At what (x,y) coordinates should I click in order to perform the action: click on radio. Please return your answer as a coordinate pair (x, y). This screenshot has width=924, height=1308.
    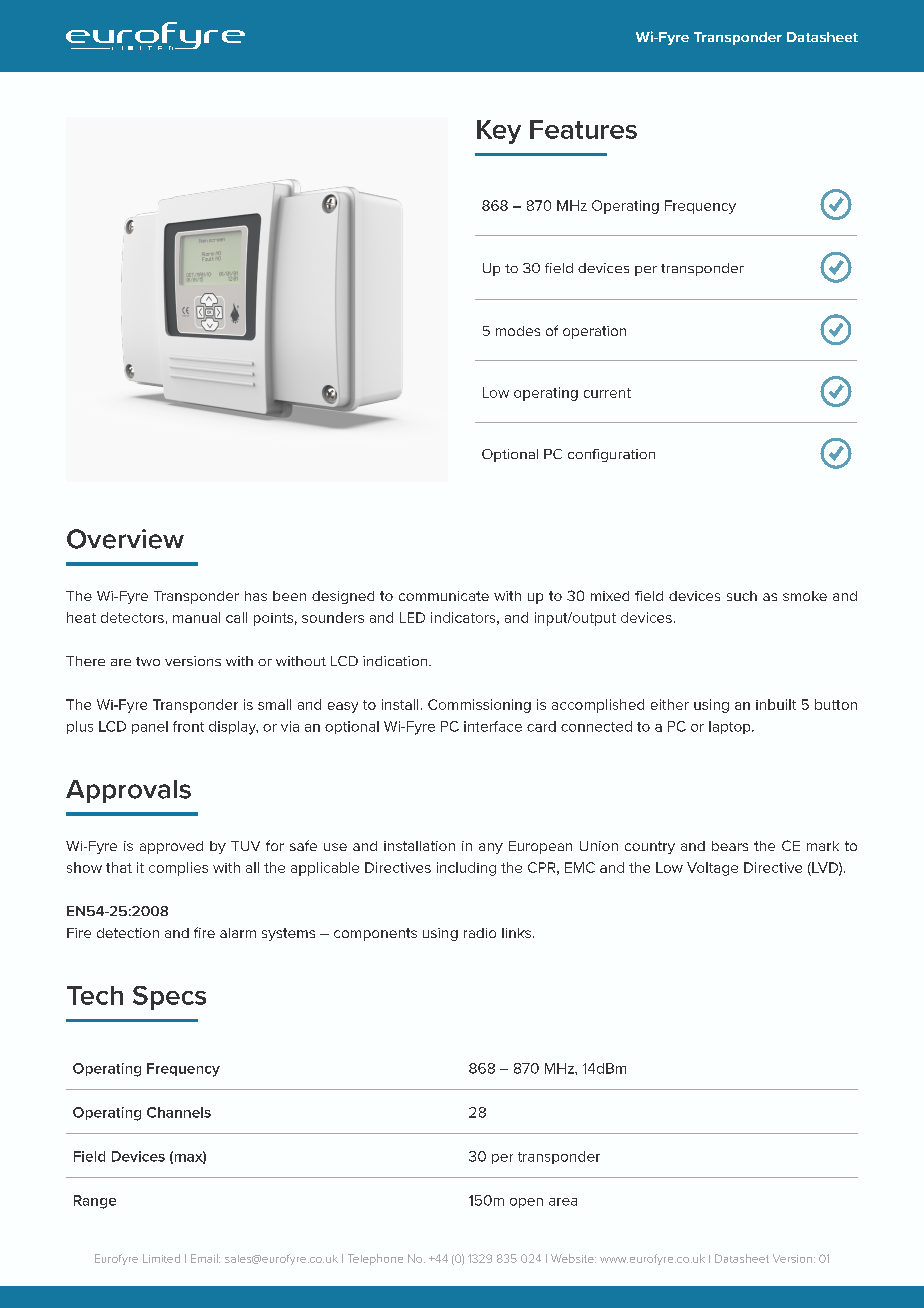
    Looking at the image, I should click on (480, 933).
